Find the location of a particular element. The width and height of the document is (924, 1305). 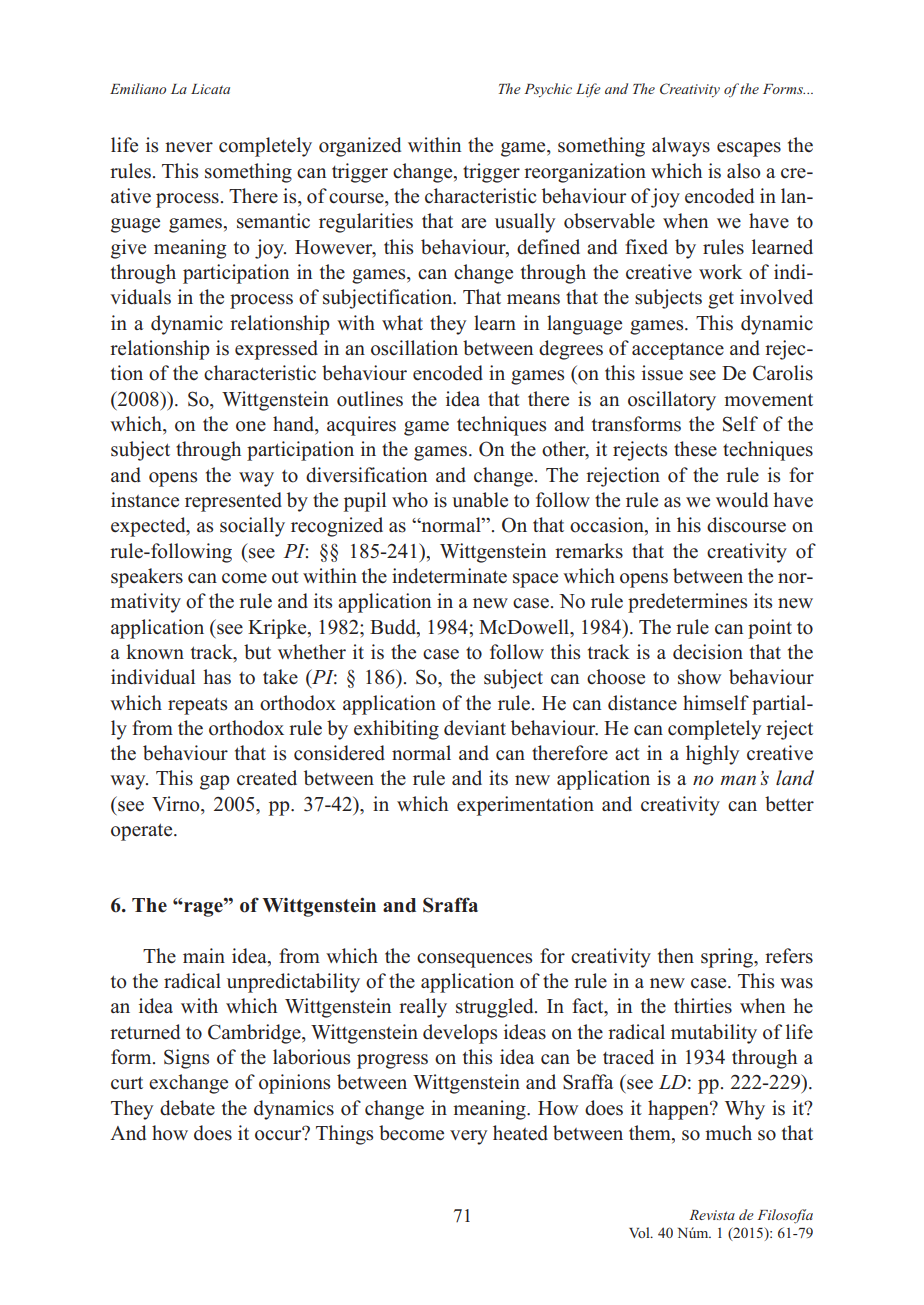

unable is located at coordinates (480, 500).
